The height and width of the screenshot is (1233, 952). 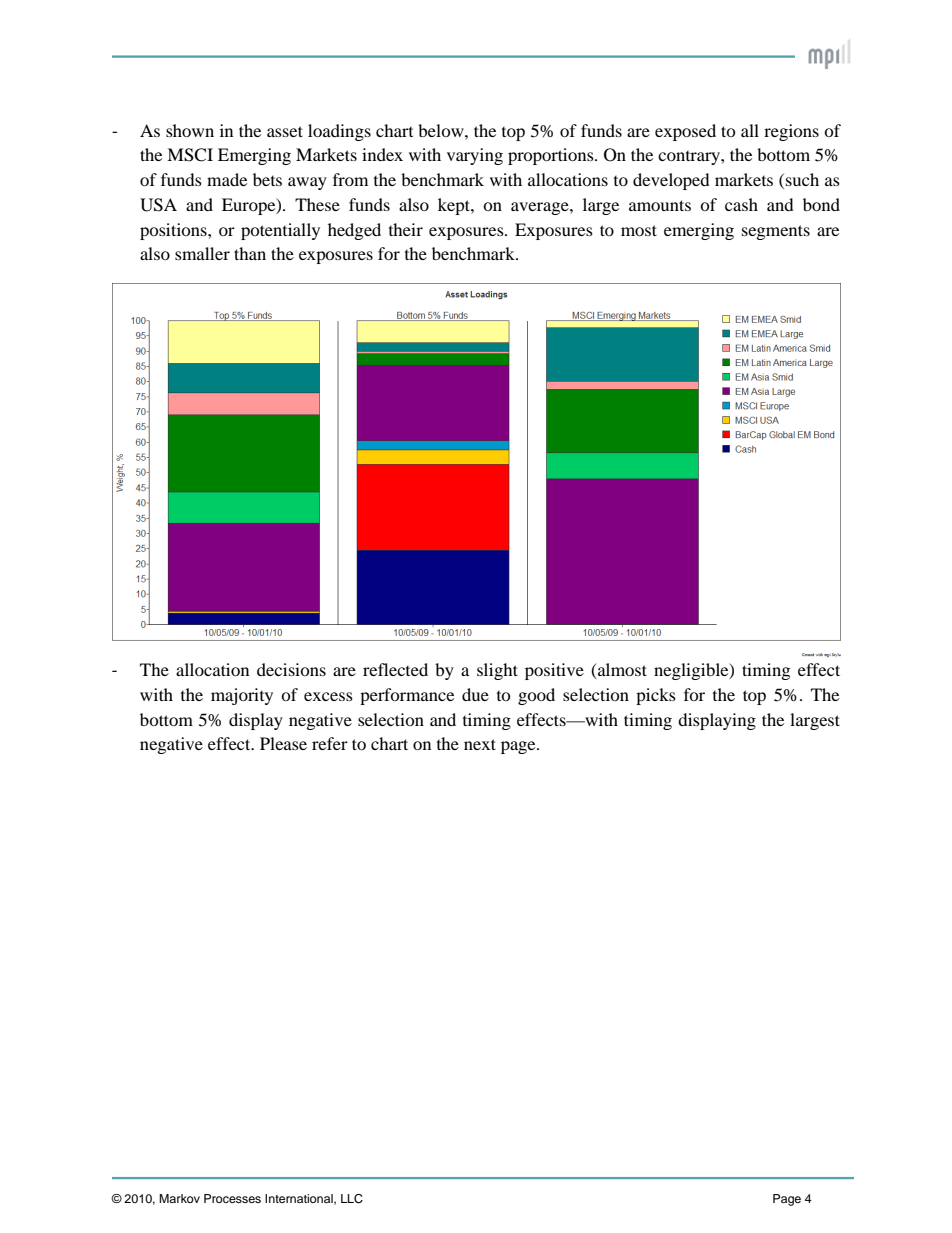 I want to click on varying, so click(x=475, y=156).
